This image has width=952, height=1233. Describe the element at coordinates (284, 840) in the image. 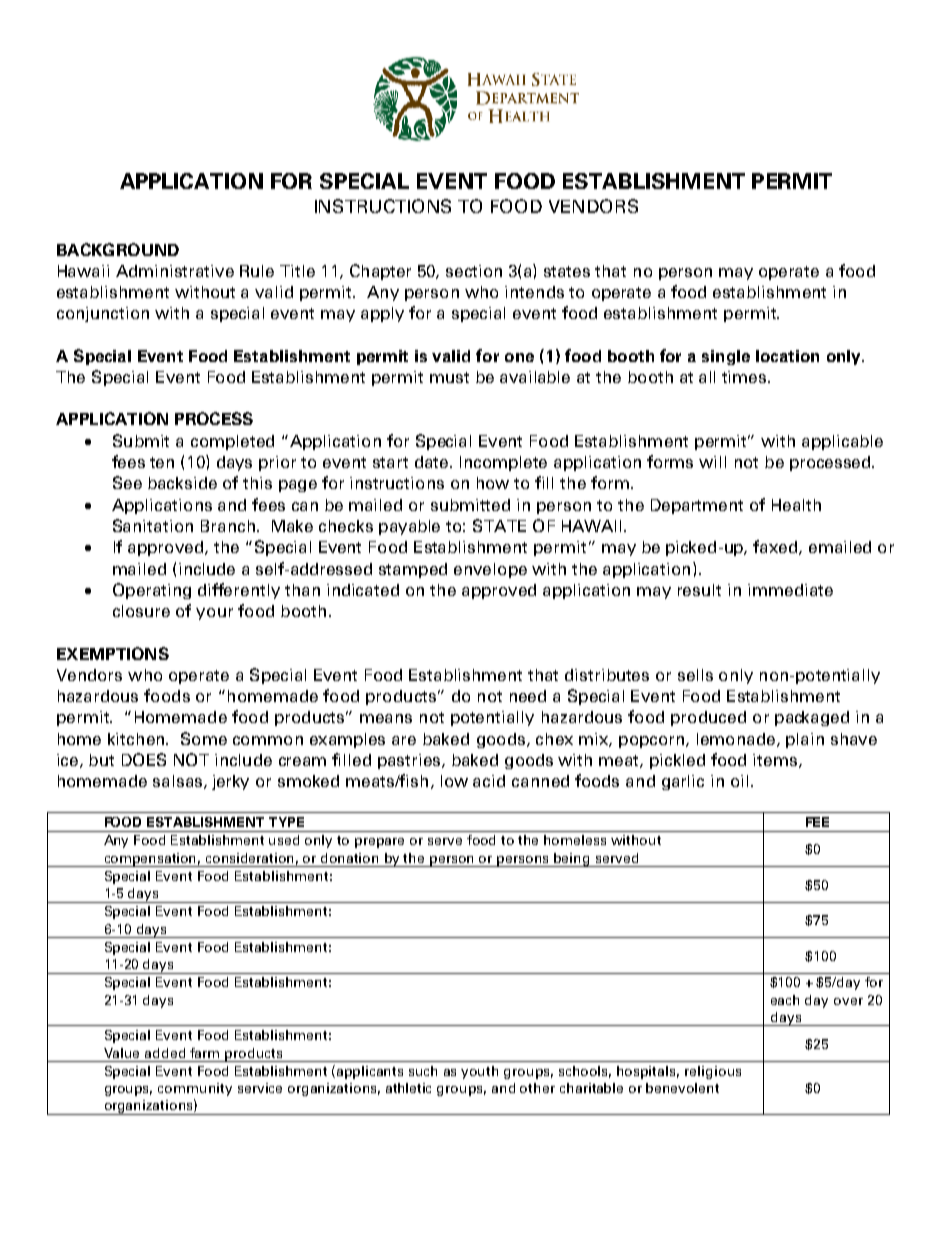

I see `used` at that location.
